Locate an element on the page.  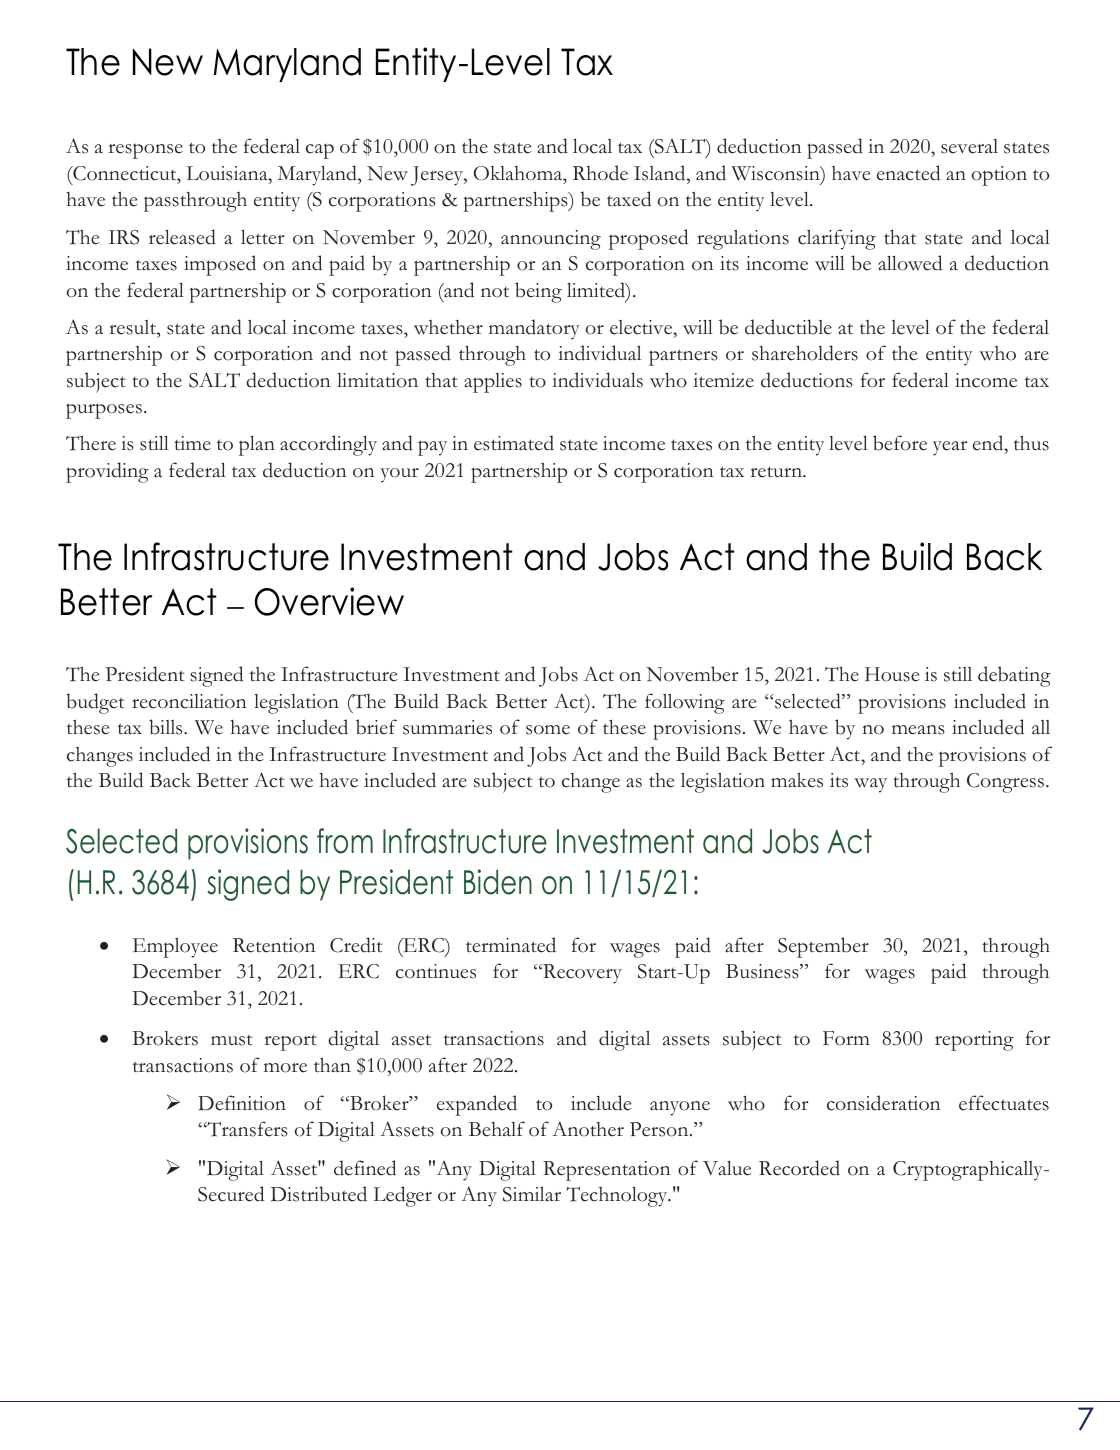
September is located at coordinates (823, 947).
